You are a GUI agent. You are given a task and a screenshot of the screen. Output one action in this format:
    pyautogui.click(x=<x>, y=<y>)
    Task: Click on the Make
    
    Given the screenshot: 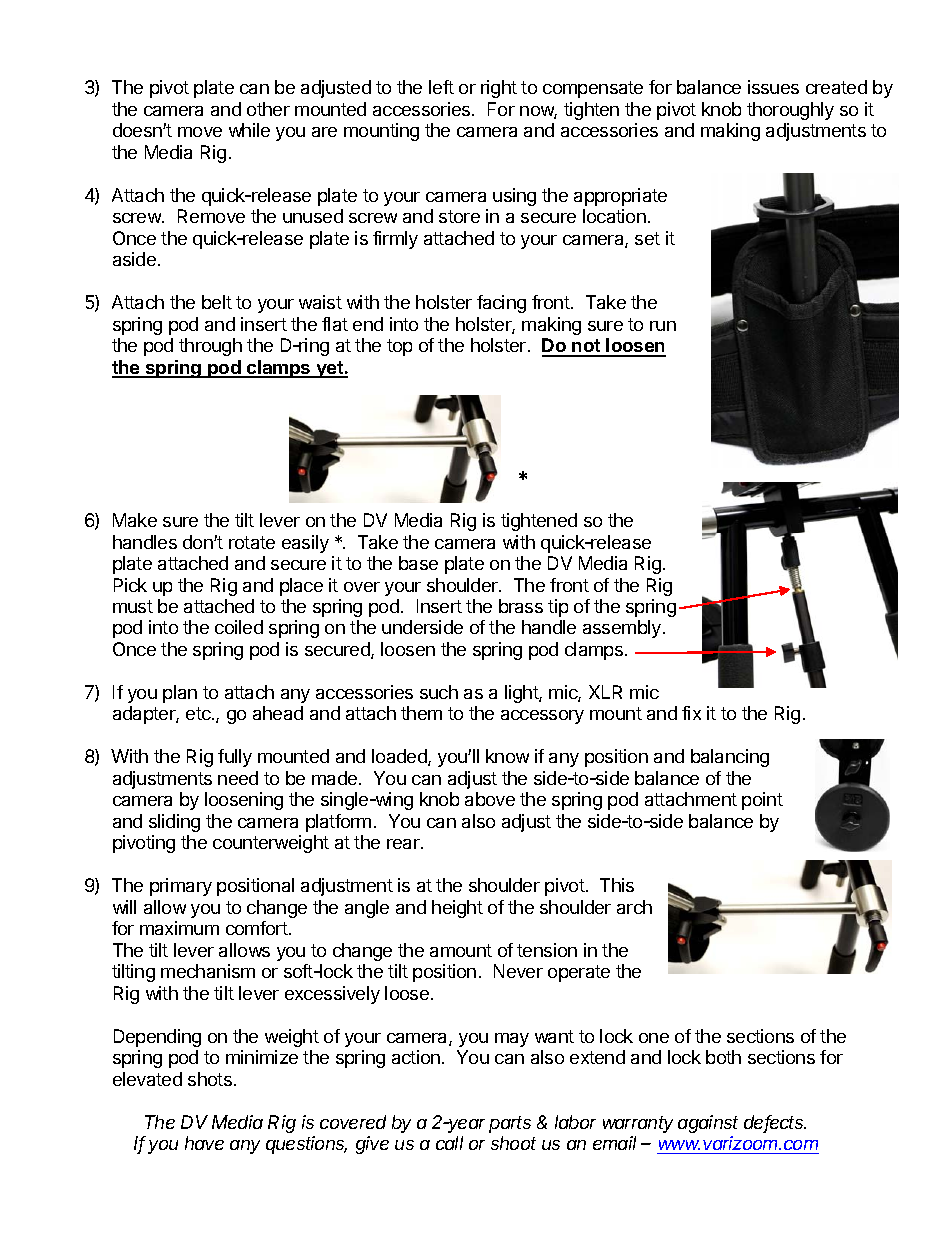 What is the action you would take?
    pyautogui.click(x=135, y=520)
